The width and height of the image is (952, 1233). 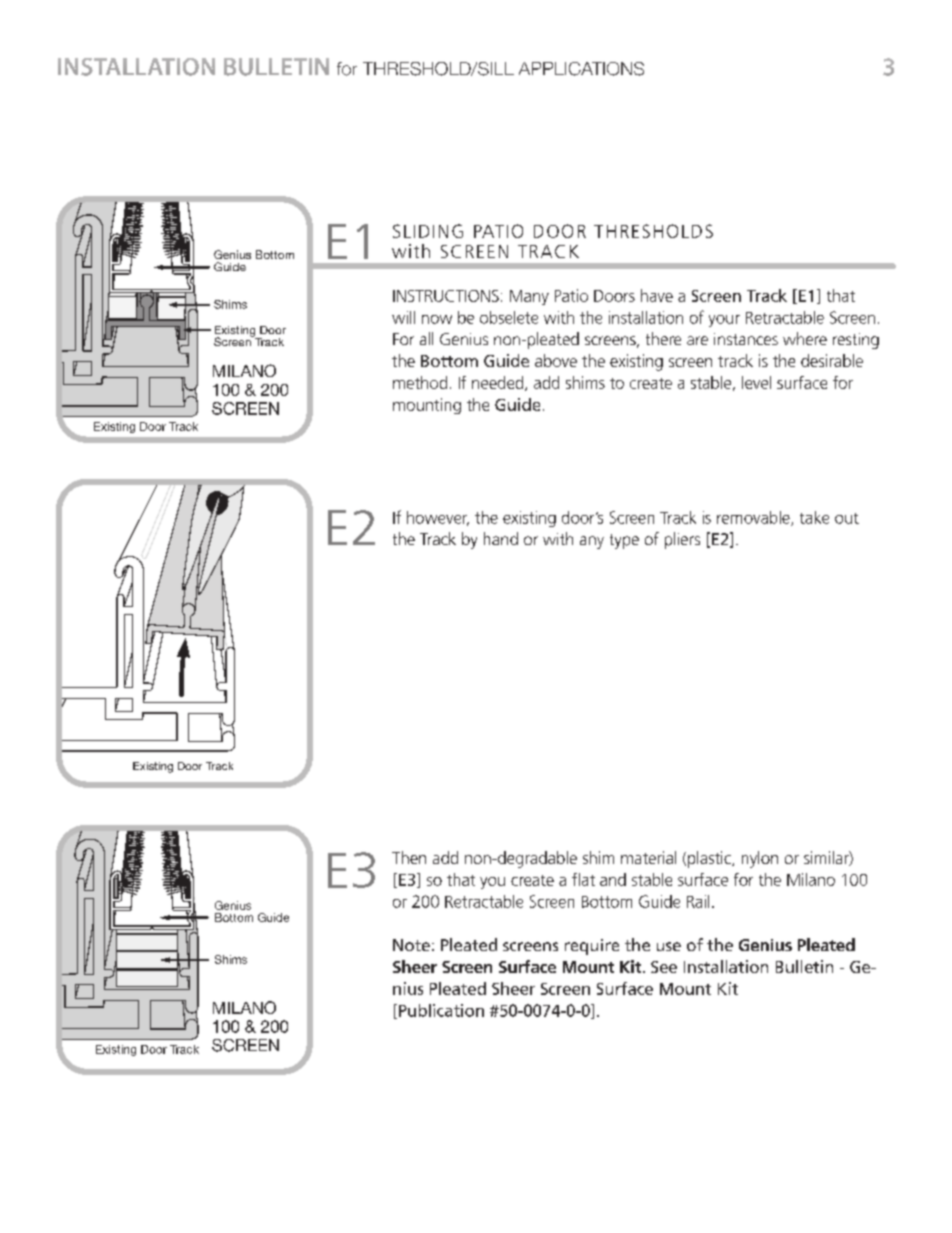 What do you see at coordinates (581, 69) in the image?
I see `APPLICATIONS` at bounding box center [581, 69].
